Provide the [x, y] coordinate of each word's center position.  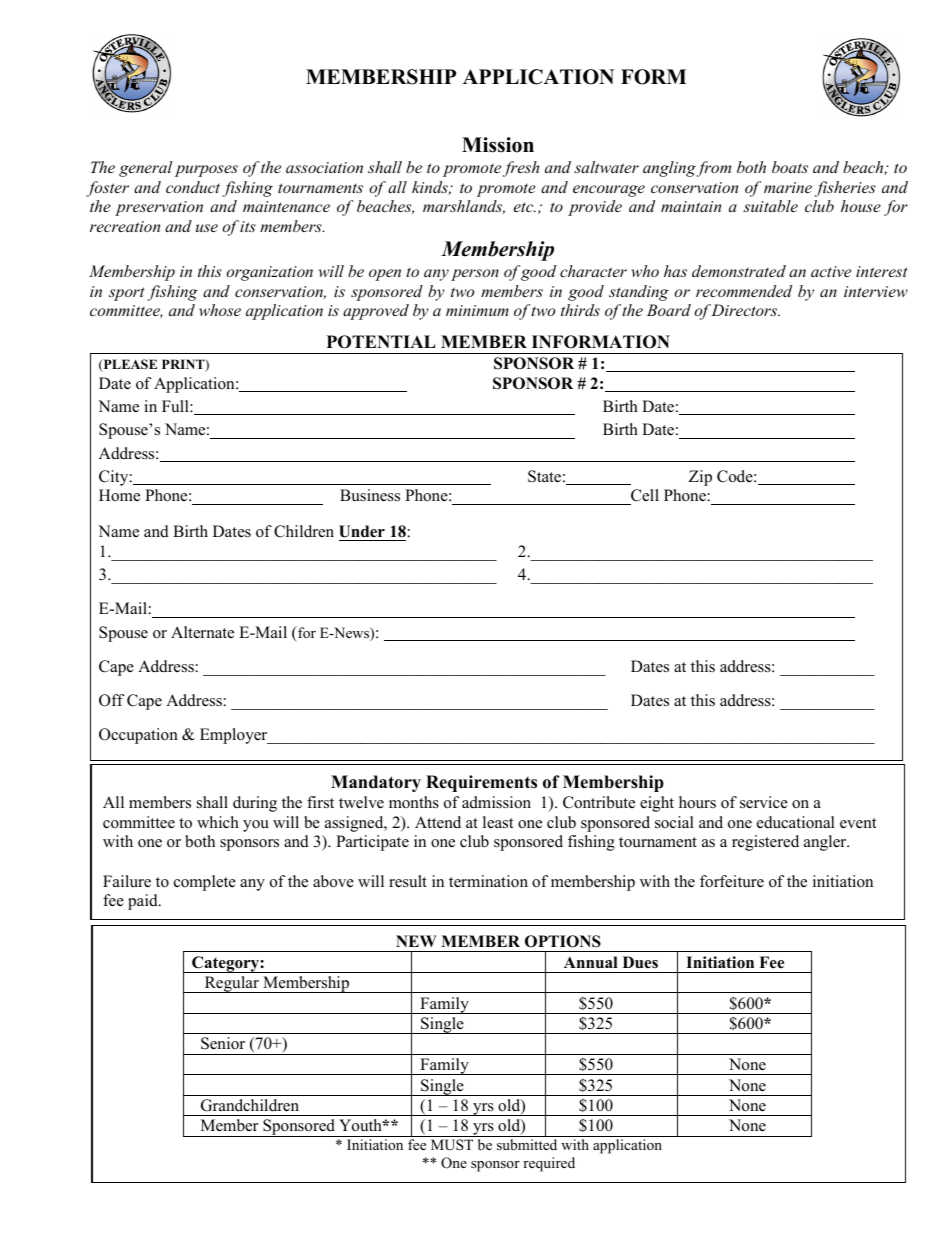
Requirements [481, 783]
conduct [193, 187]
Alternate [202, 632]
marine [788, 187]
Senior [223, 1043]
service [764, 802]
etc [525, 207]
